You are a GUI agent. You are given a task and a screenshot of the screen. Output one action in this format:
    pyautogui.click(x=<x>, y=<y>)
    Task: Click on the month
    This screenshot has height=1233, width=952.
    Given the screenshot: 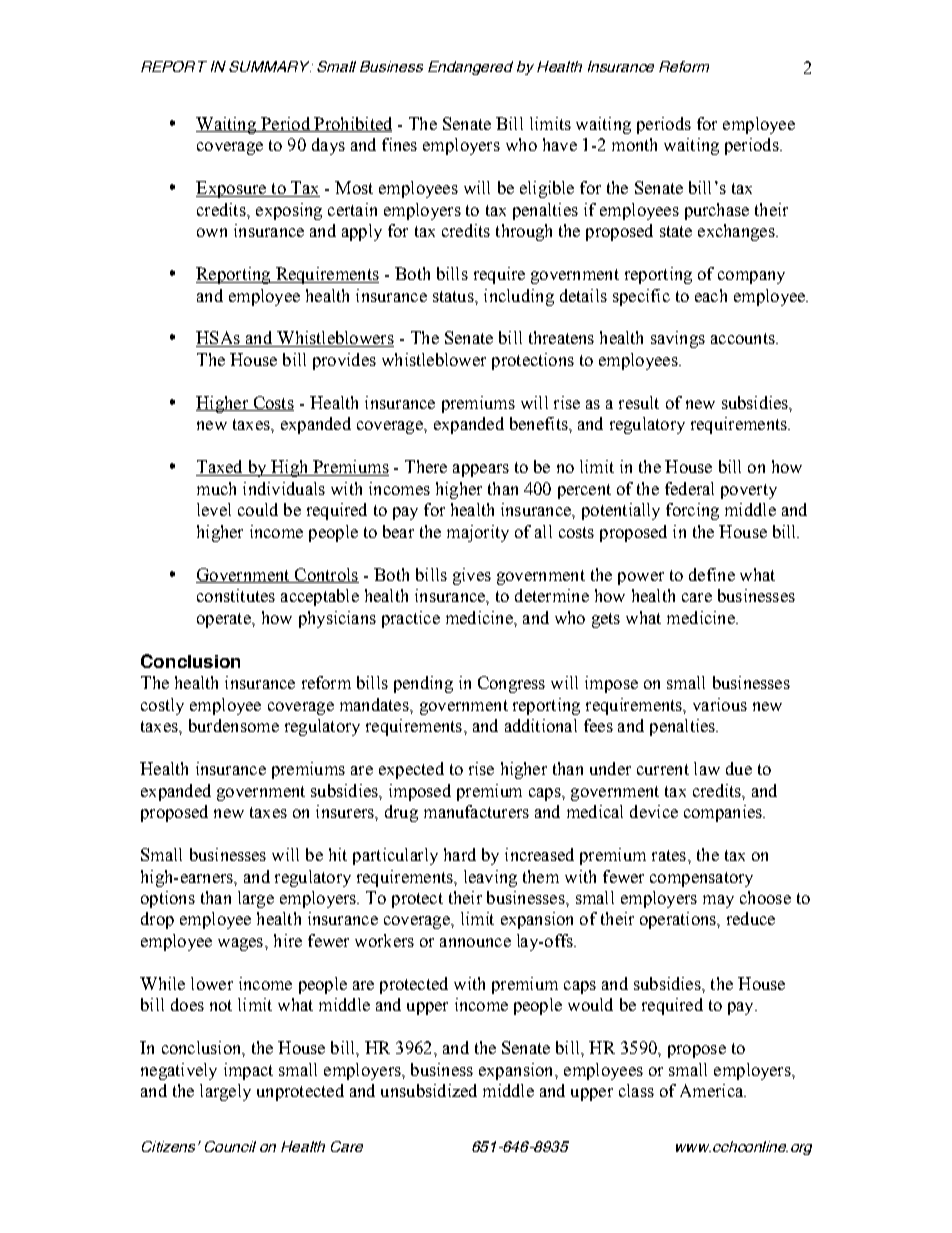 What is the action you would take?
    pyautogui.click(x=634, y=144)
